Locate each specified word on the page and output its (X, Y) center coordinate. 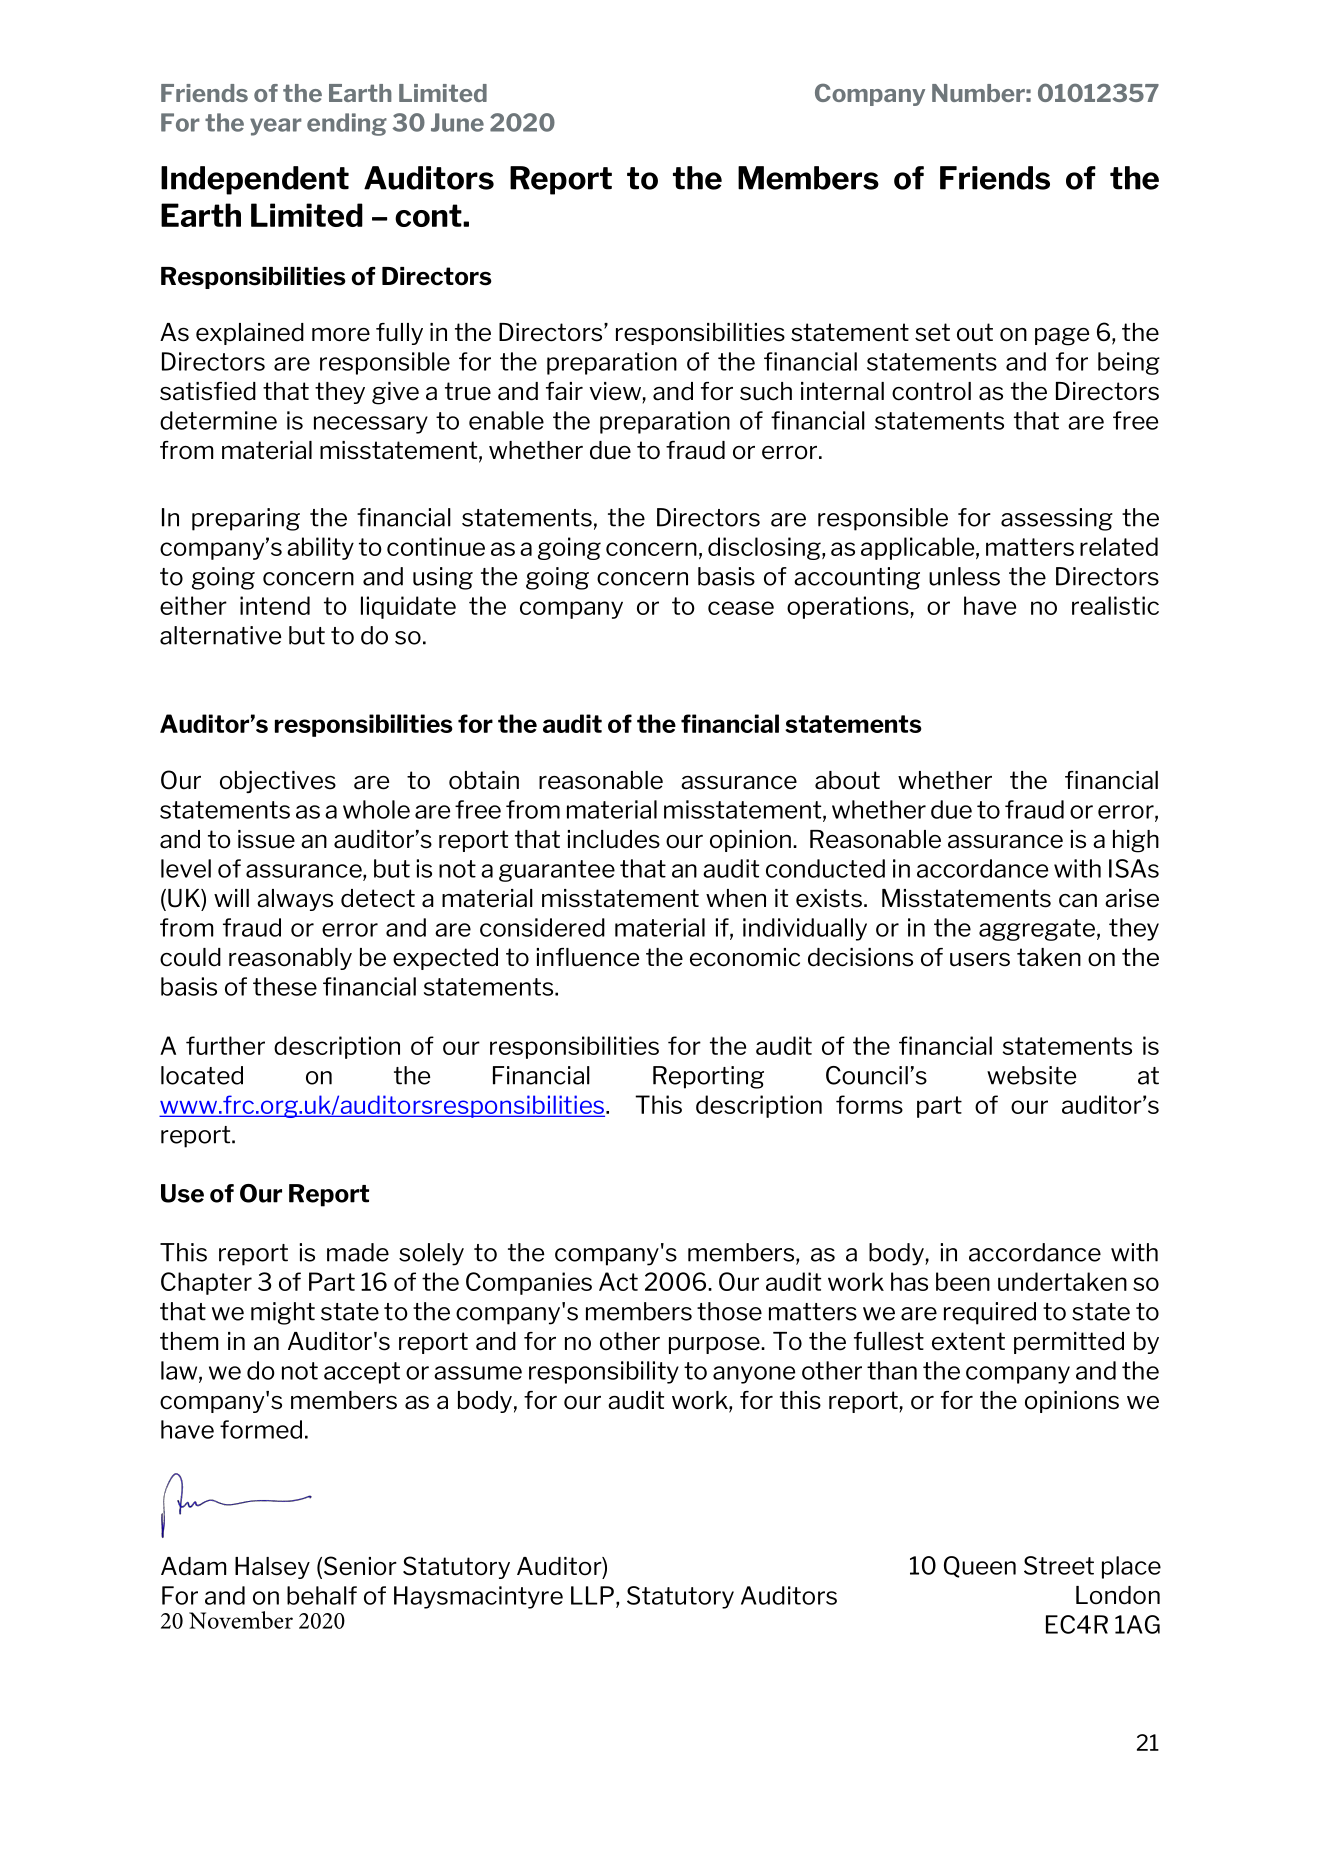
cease (741, 608)
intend (275, 605)
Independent (255, 180)
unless (964, 576)
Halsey (272, 1568)
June (457, 122)
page (1062, 337)
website (1031, 1075)
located (202, 1075)
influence (588, 957)
